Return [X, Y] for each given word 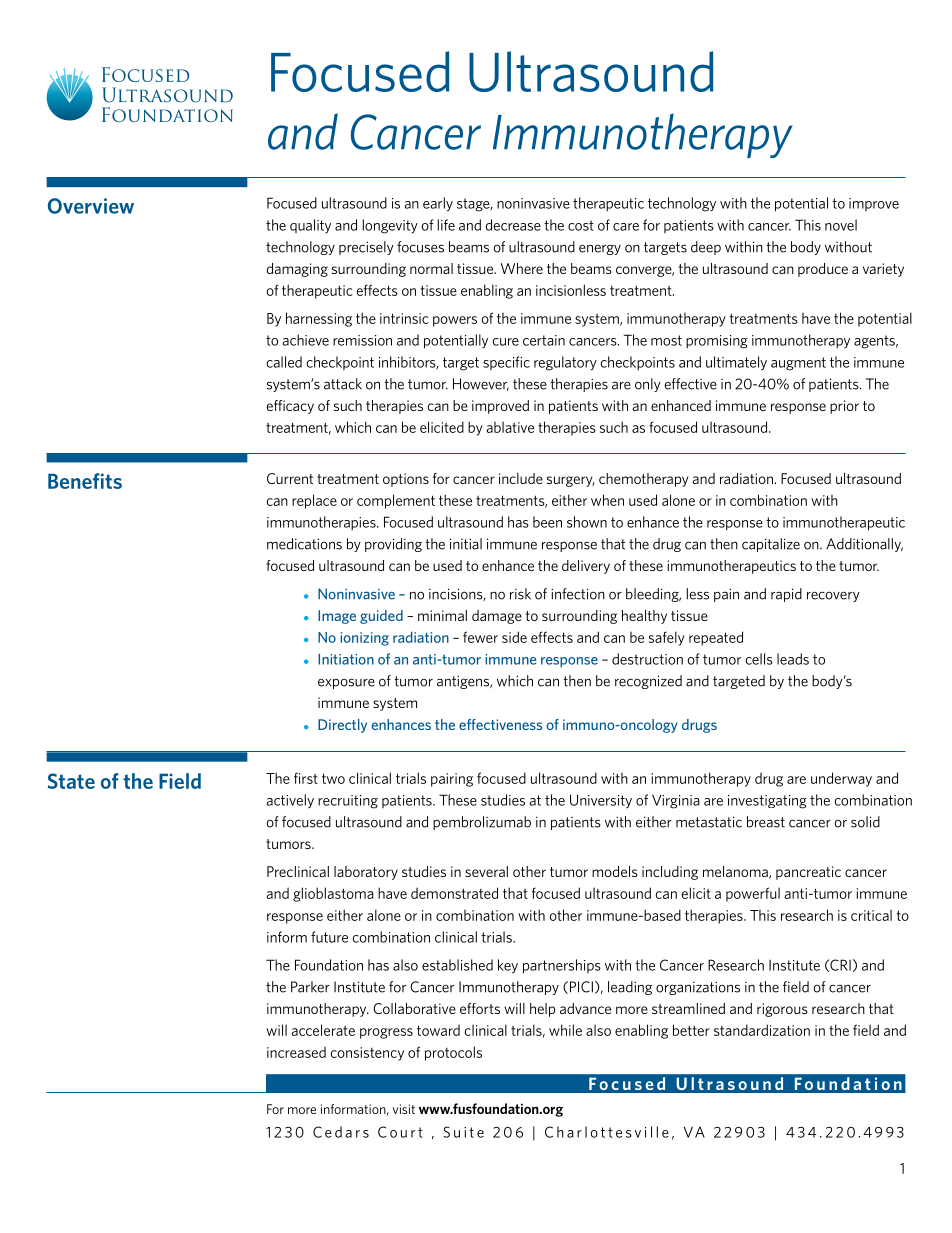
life [446, 225]
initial [466, 544]
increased [296, 1052]
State [71, 781]
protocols [453, 1053]
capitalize [771, 545]
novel [841, 225]
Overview [91, 206]
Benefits [85, 481]
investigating [767, 802]
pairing [452, 780]
